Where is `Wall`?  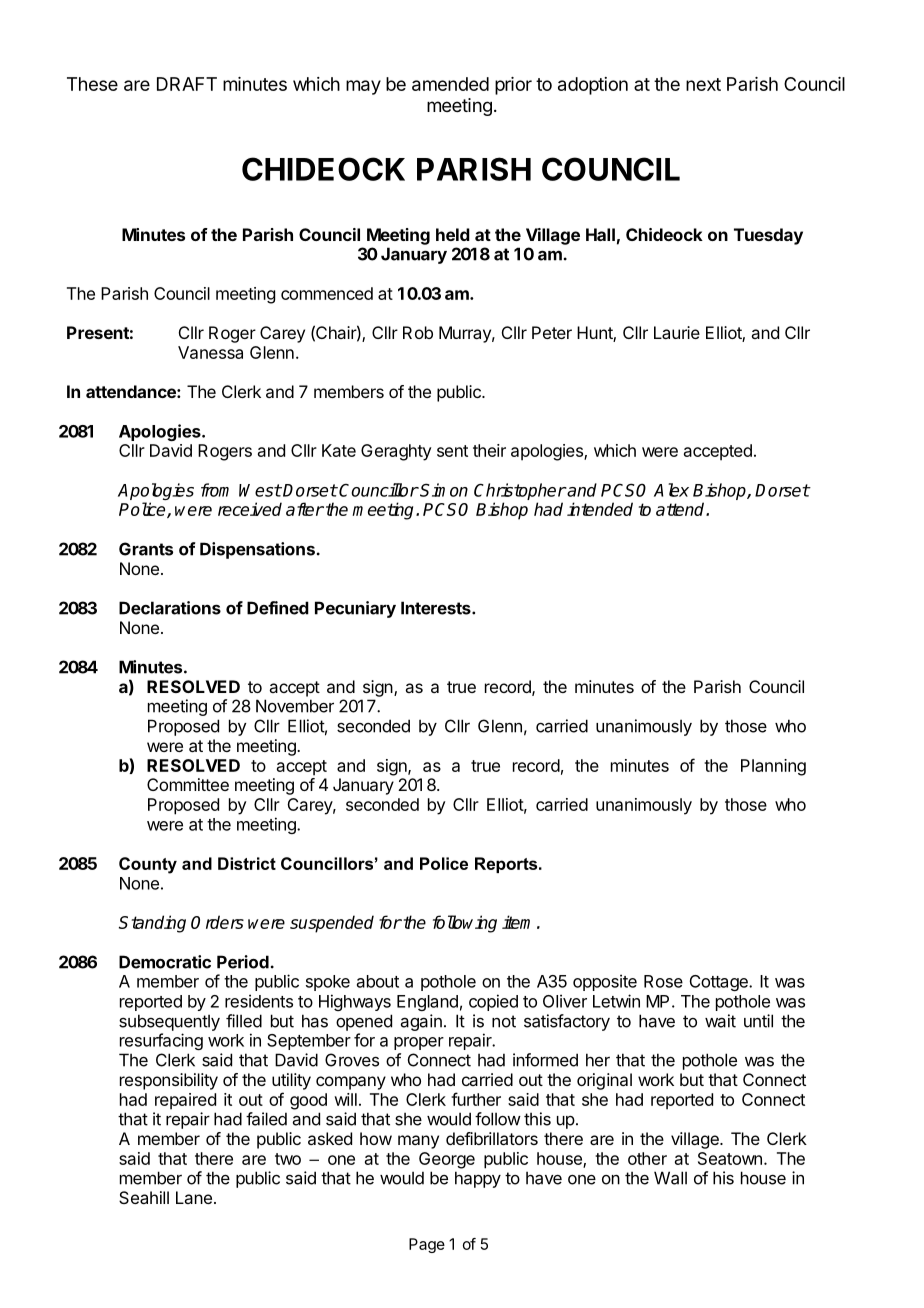
Wall is located at coordinates (670, 1178).
